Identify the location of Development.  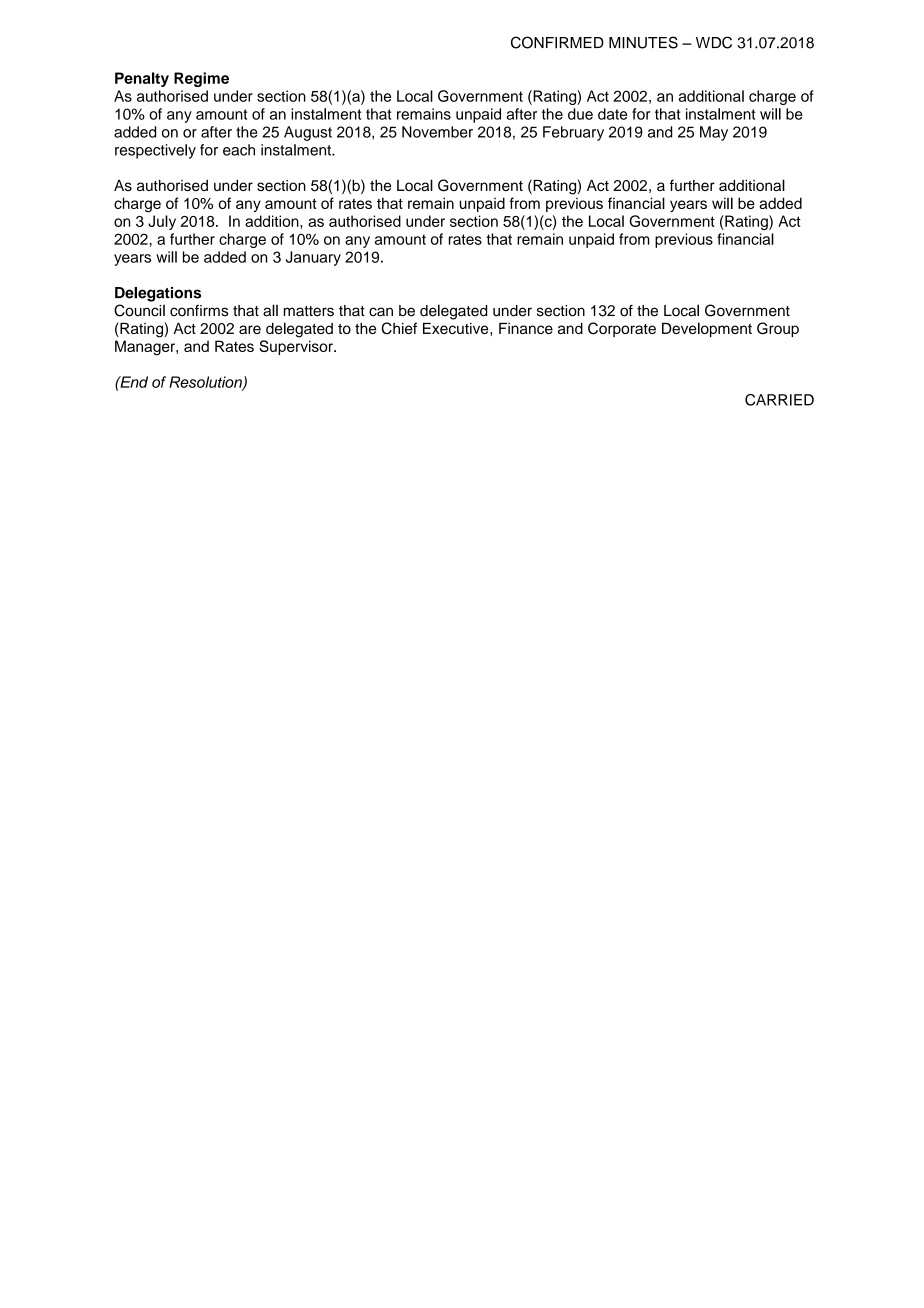
(707, 329).
